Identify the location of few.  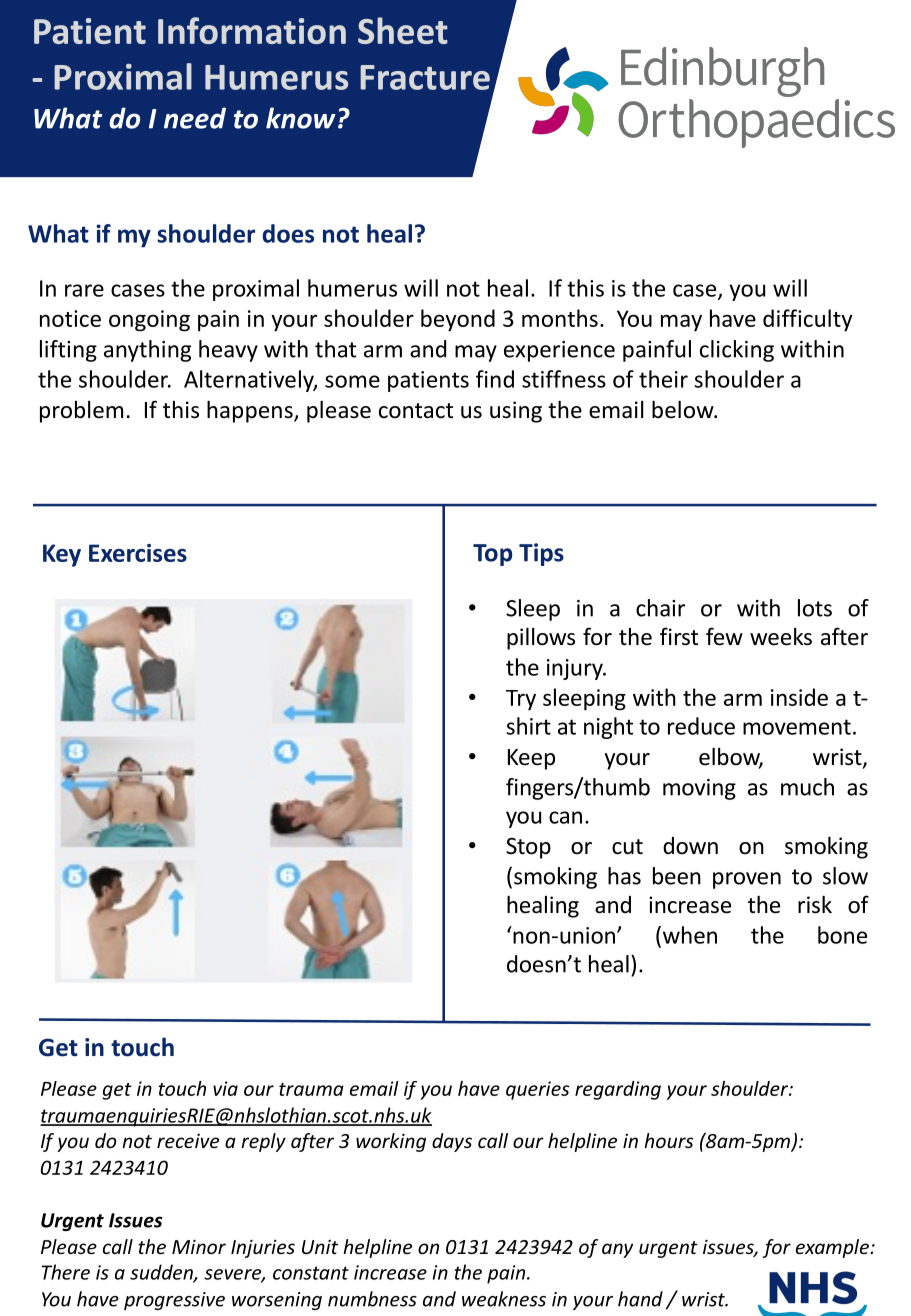
(724, 636).
